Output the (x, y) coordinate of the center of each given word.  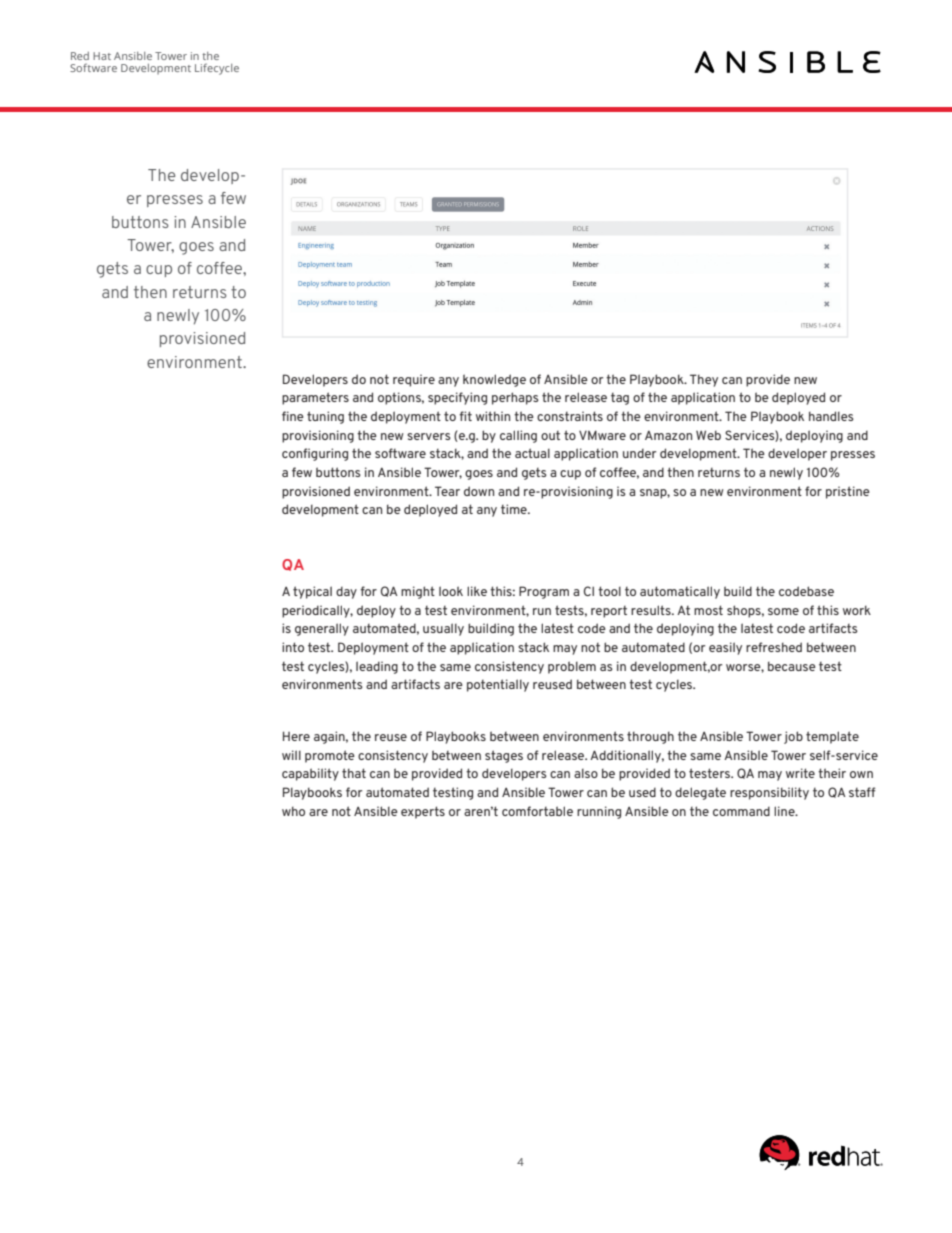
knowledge (494, 380)
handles (831, 416)
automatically (680, 592)
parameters (315, 398)
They (704, 380)
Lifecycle (217, 69)
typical (312, 592)
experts (423, 812)
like (477, 591)
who (293, 811)
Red (80, 56)
